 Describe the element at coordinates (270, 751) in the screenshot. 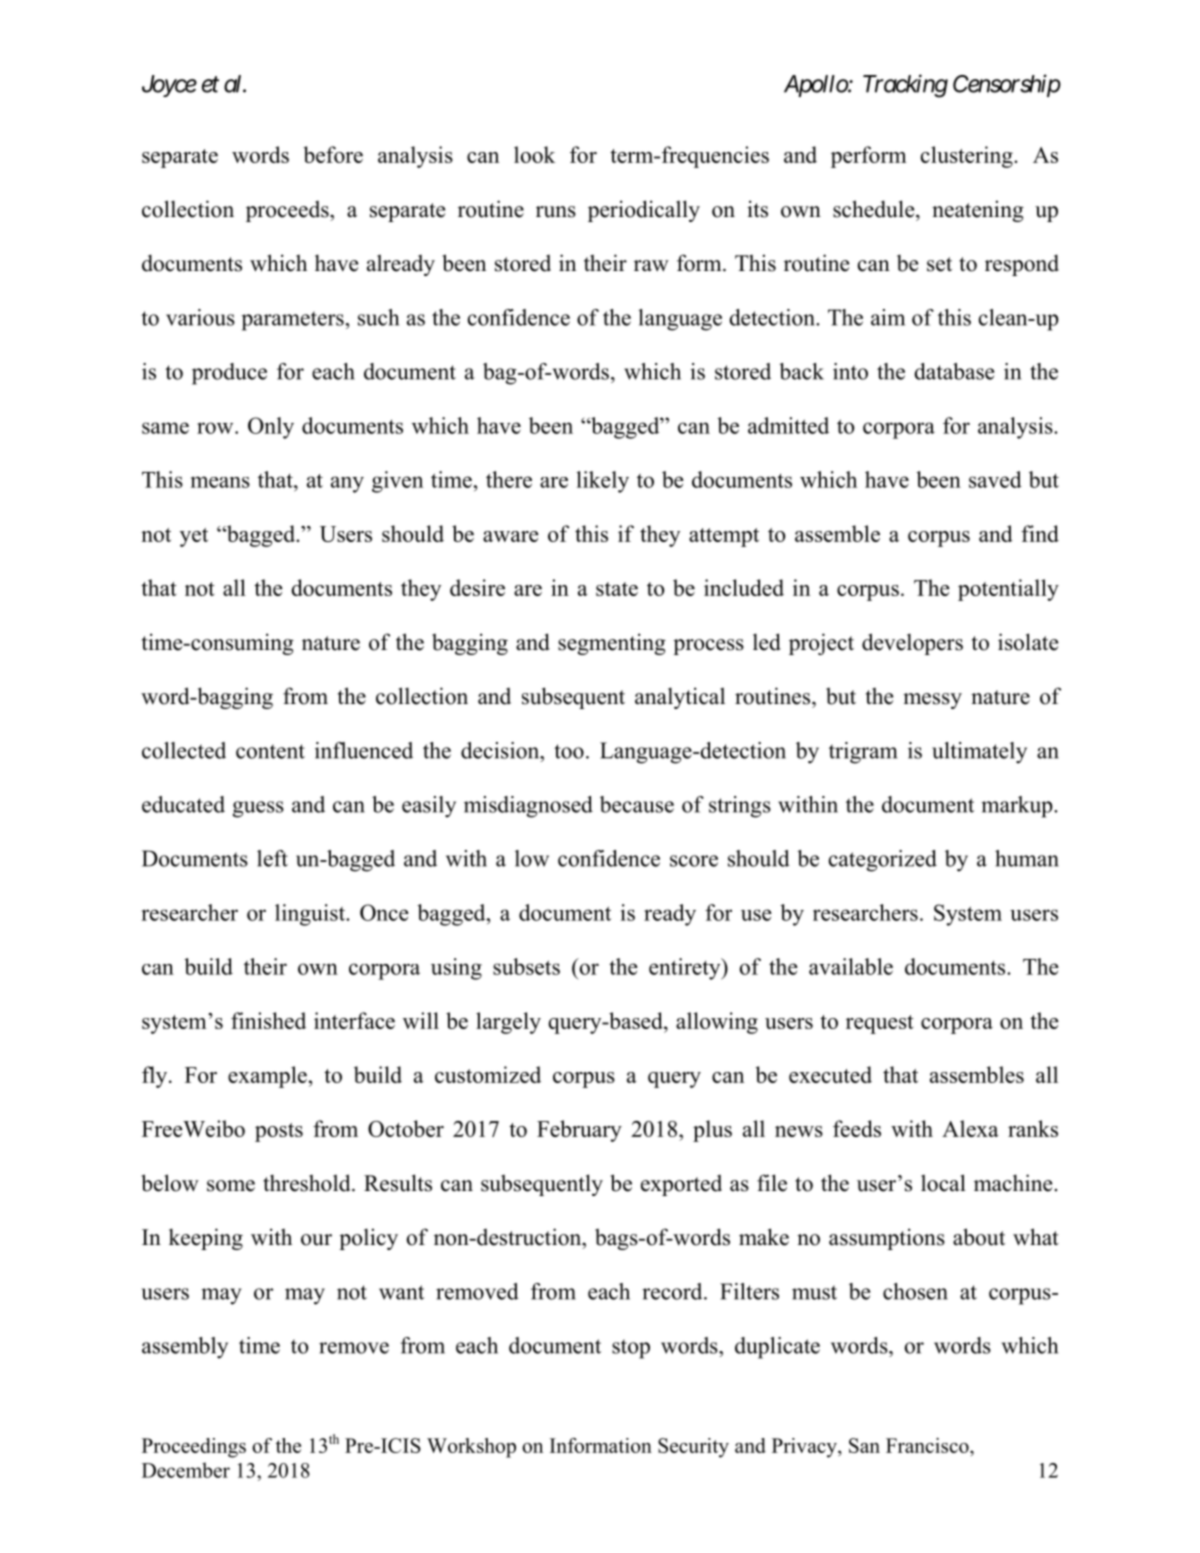

I see `content` at that location.
